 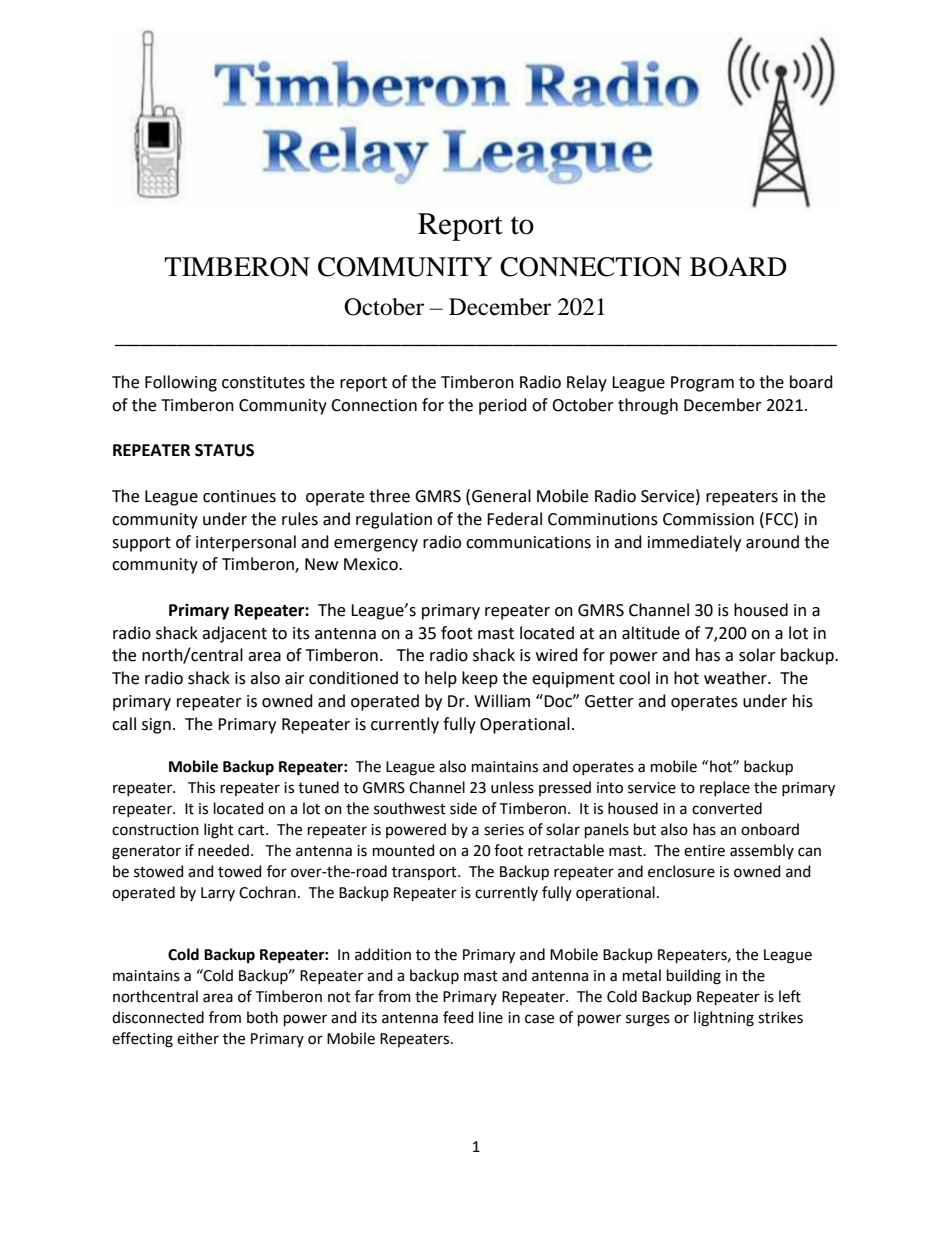 I want to click on either, so click(x=198, y=1038).
